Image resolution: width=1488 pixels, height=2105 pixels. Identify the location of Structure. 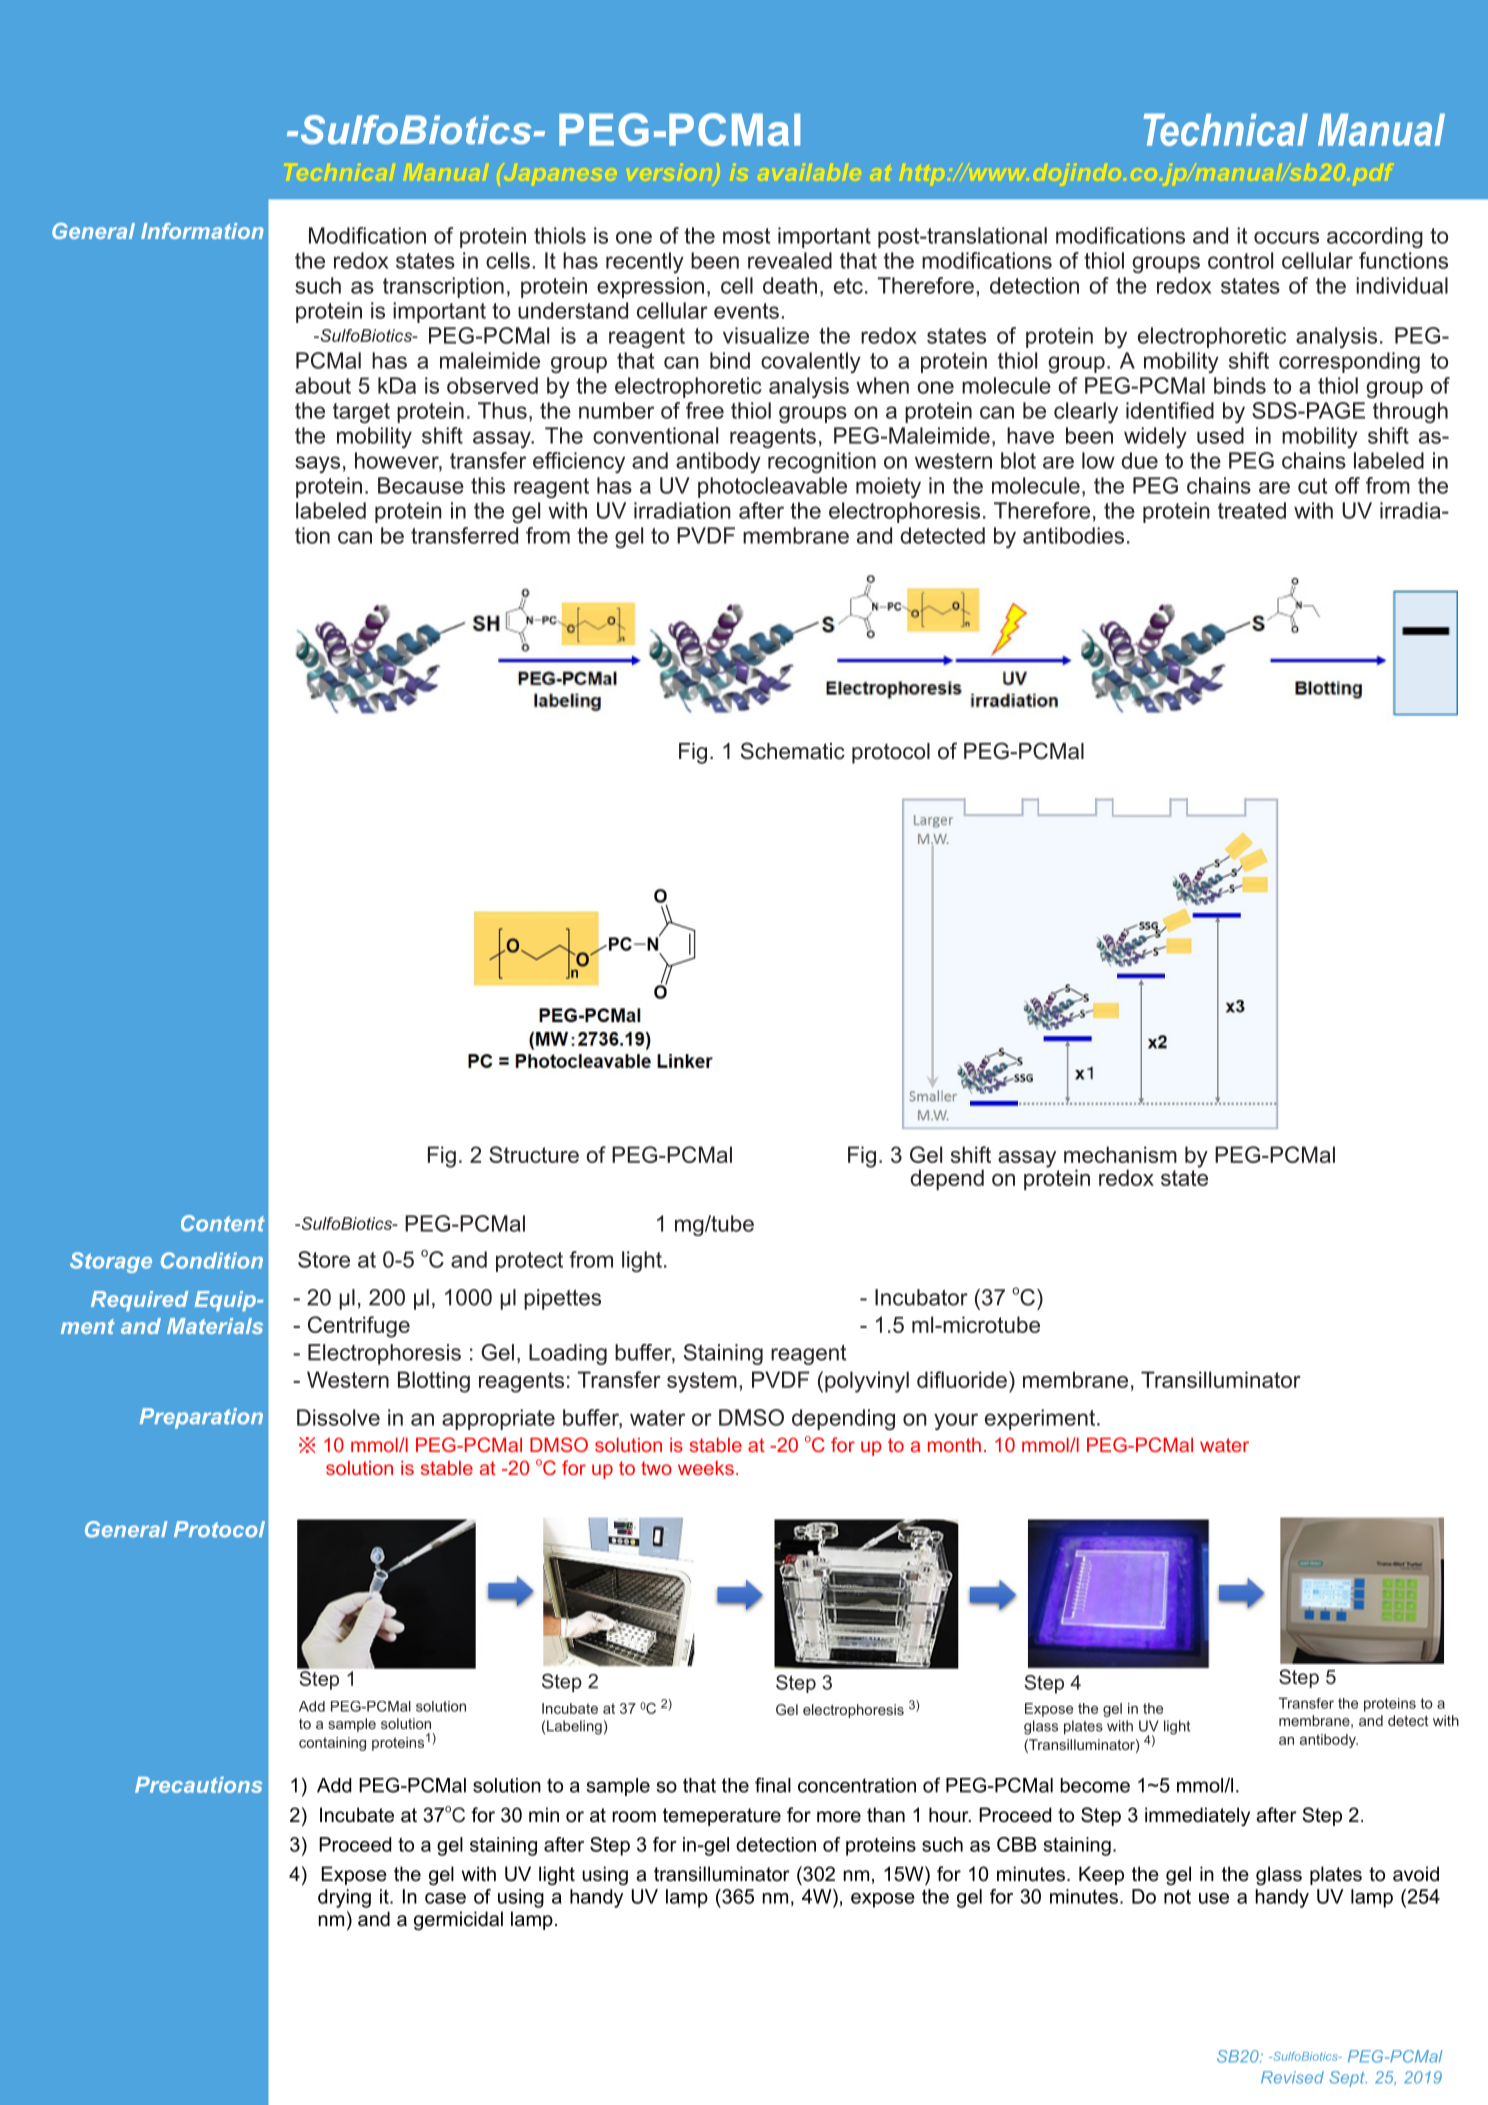
(534, 1154).
